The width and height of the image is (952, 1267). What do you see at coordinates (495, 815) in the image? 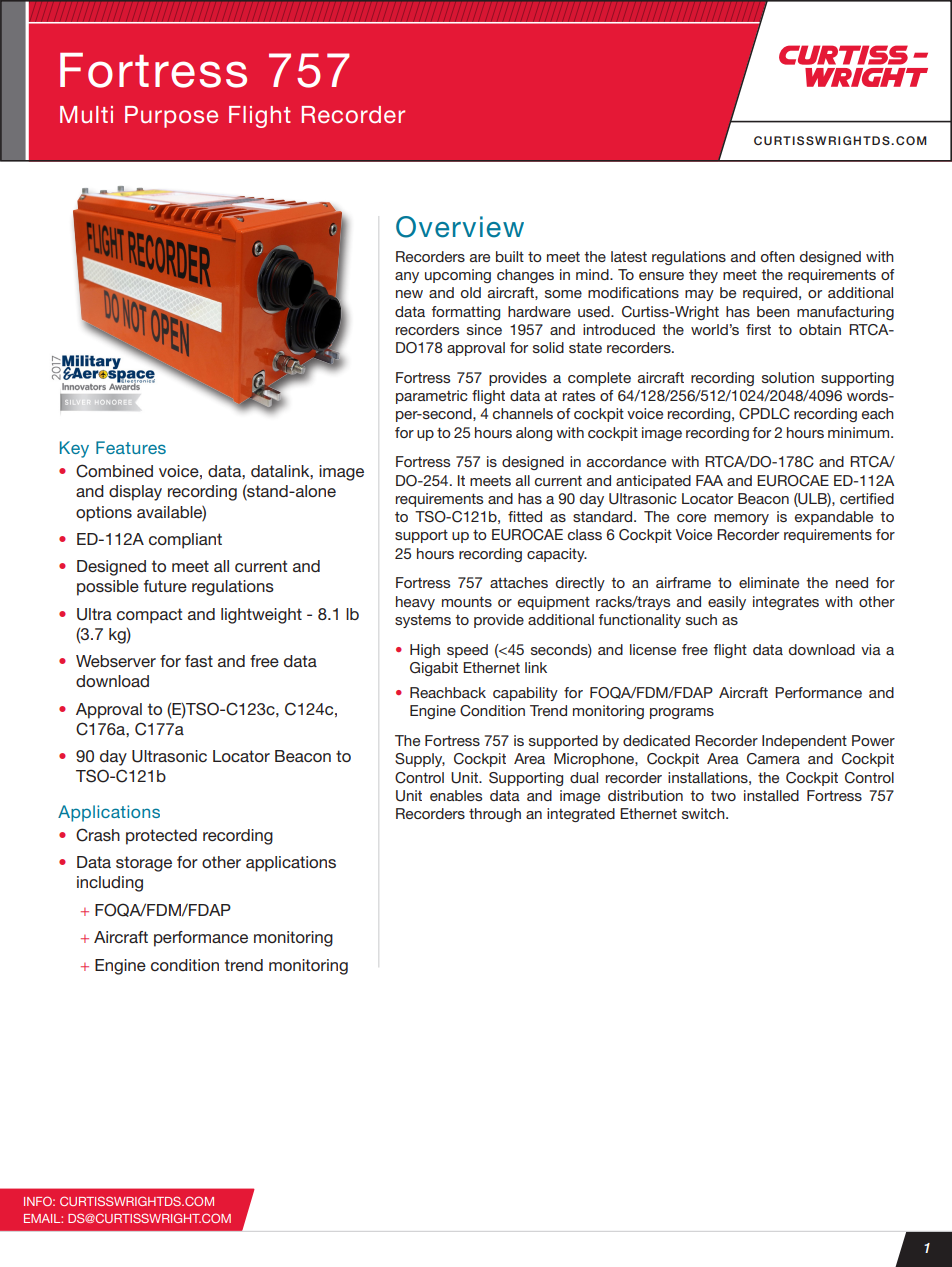
I see `through` at bounding box center [495, 815].
